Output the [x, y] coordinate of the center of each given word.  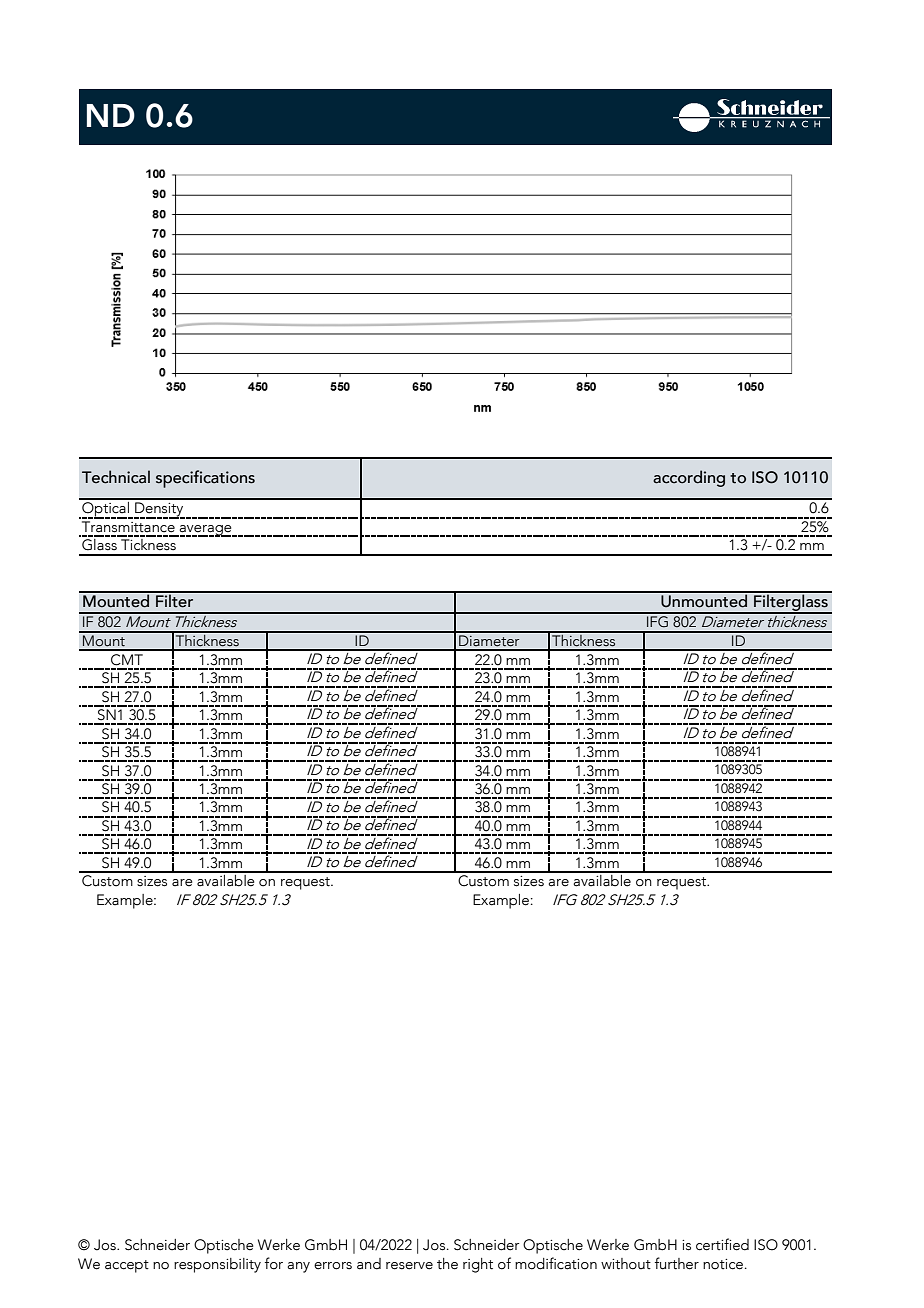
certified [722, 1244]
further [677, 1263]
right [478, 1265]
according [689, 478]
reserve [409, 1266]
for [274, 1263]
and [369, 1264]
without [626, 1264]
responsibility [217, 1265]
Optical [106, 509]
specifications [205, 479]
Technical [116, 477]
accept [127, 1266]
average [206, 531]
